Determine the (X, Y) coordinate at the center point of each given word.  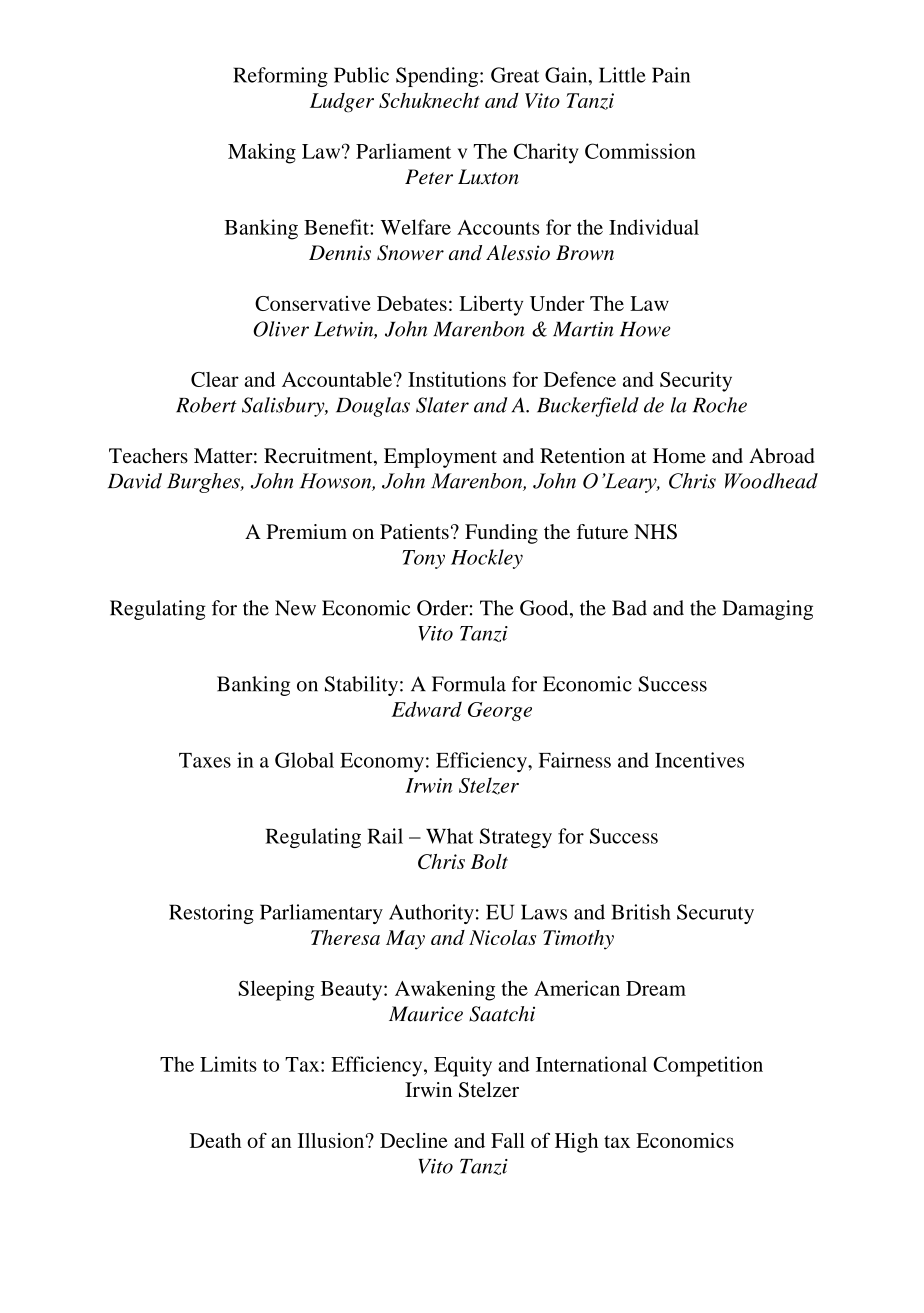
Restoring (211, 914)
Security (696, 381)
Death (215, 1140)
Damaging (767, 610)
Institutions (457, 379)
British (641, 912)
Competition (708, 1066)
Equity (463, 1066)
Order (442, 608)
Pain (671, 75)
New (295, 608)
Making (262, 153)
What (449, 836)
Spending (438, 77)
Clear (215, 379)
